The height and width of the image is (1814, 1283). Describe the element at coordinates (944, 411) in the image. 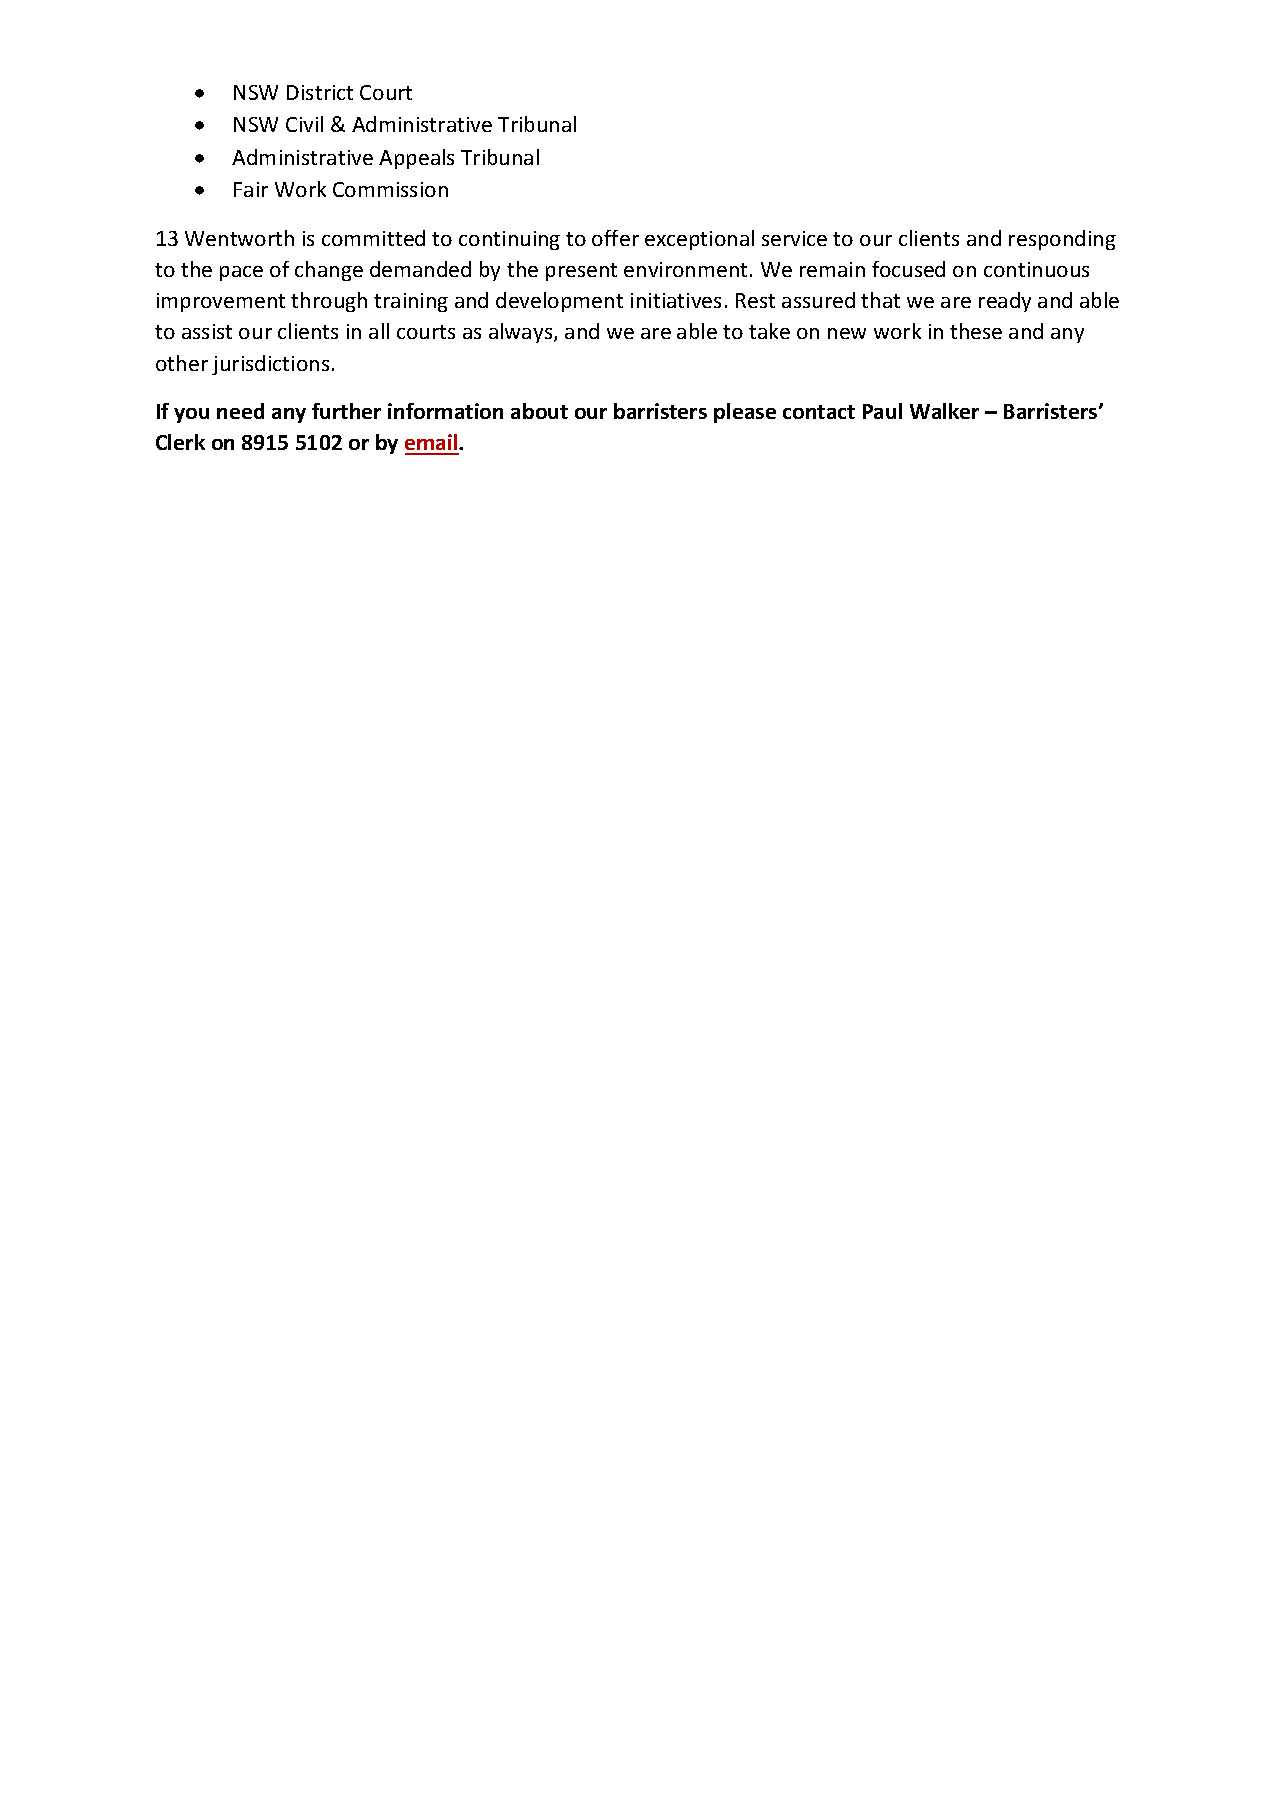

I see `Walker` at that location.
